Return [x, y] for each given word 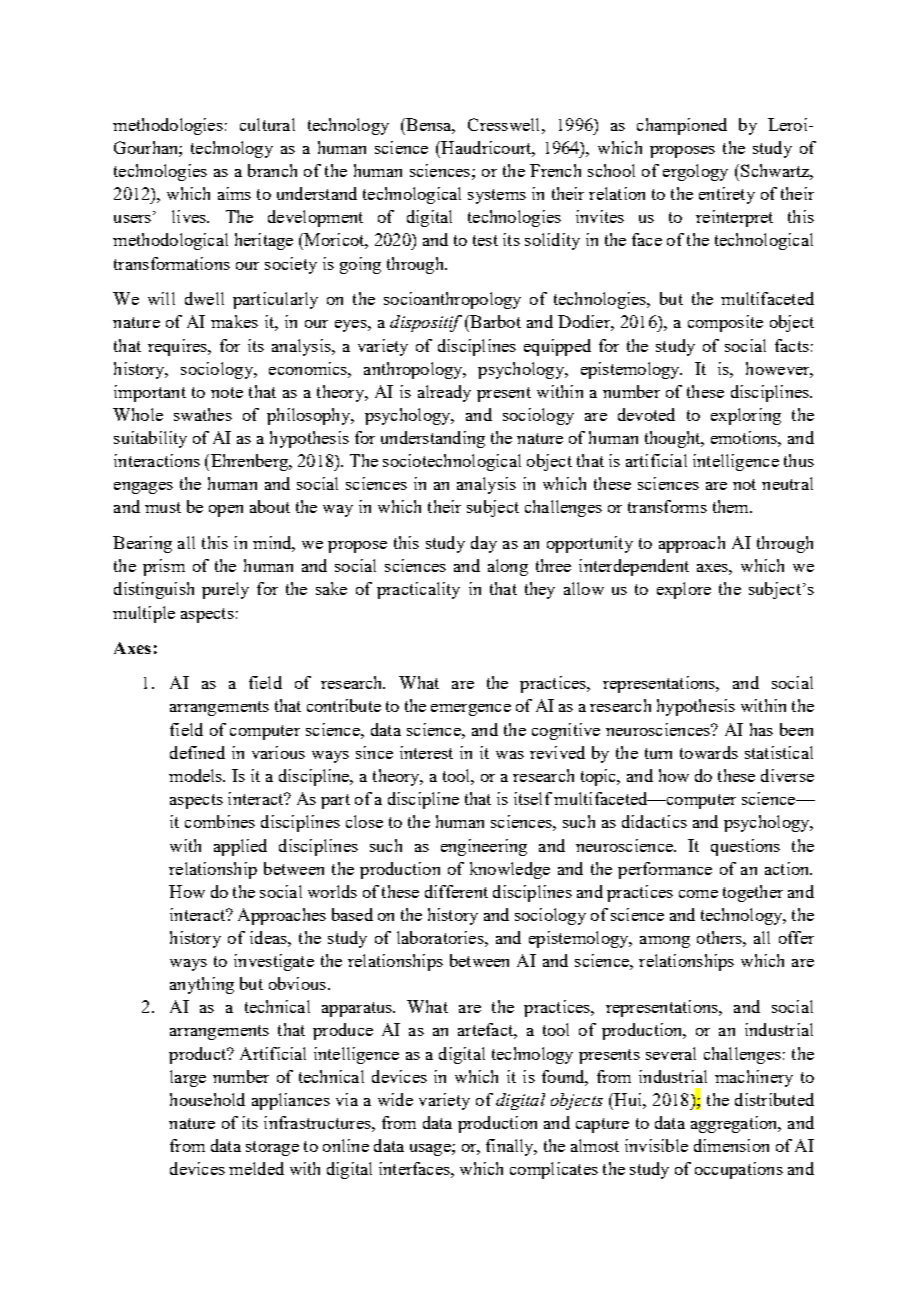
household [207, 1099]
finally [511, 1147]
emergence [471, 710]
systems [497, 196]
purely [225, 590]
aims [234, 193]
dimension [731, 1145]
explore [684, 590]
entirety [727, 195]
